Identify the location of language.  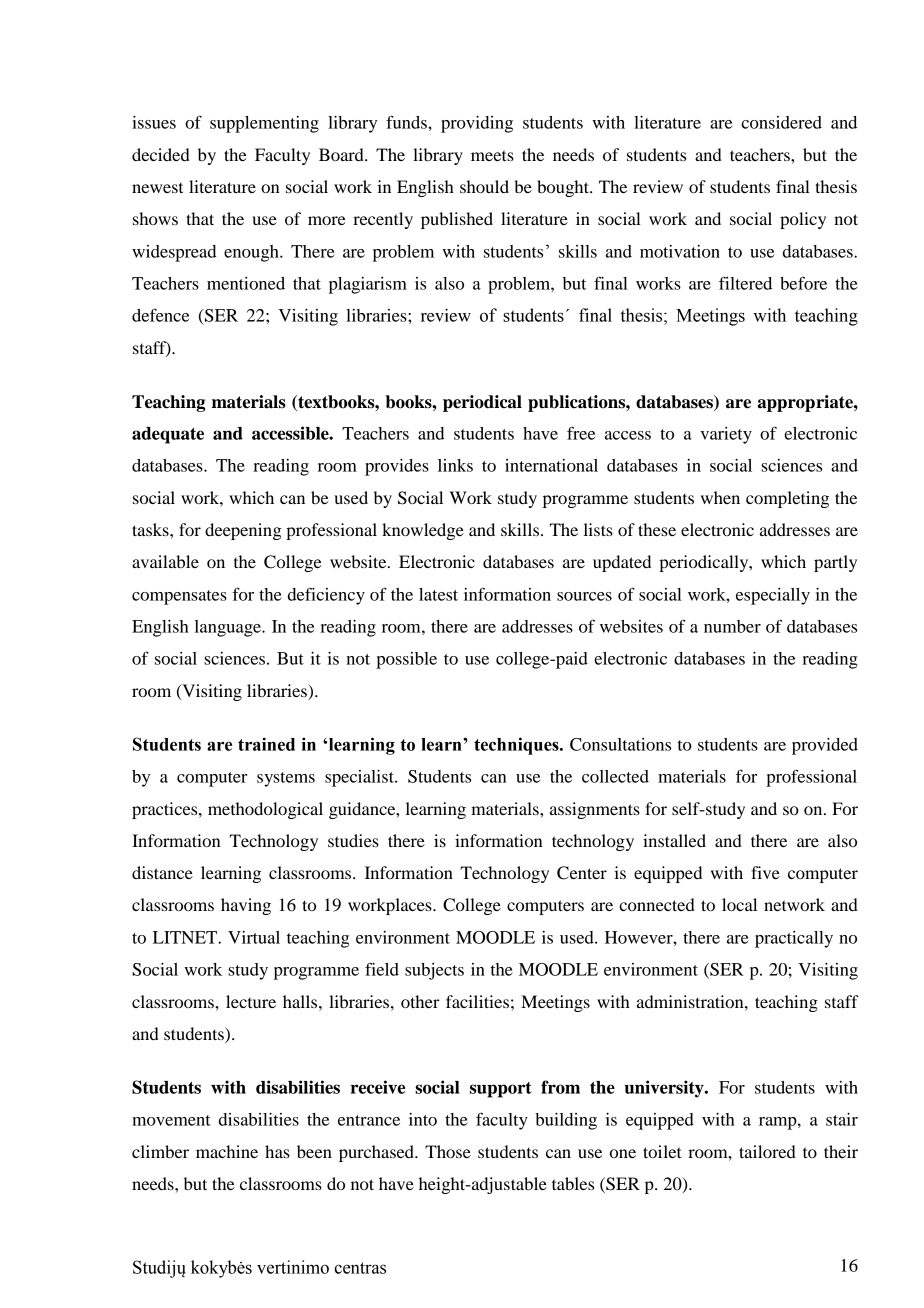
(229, 628).
